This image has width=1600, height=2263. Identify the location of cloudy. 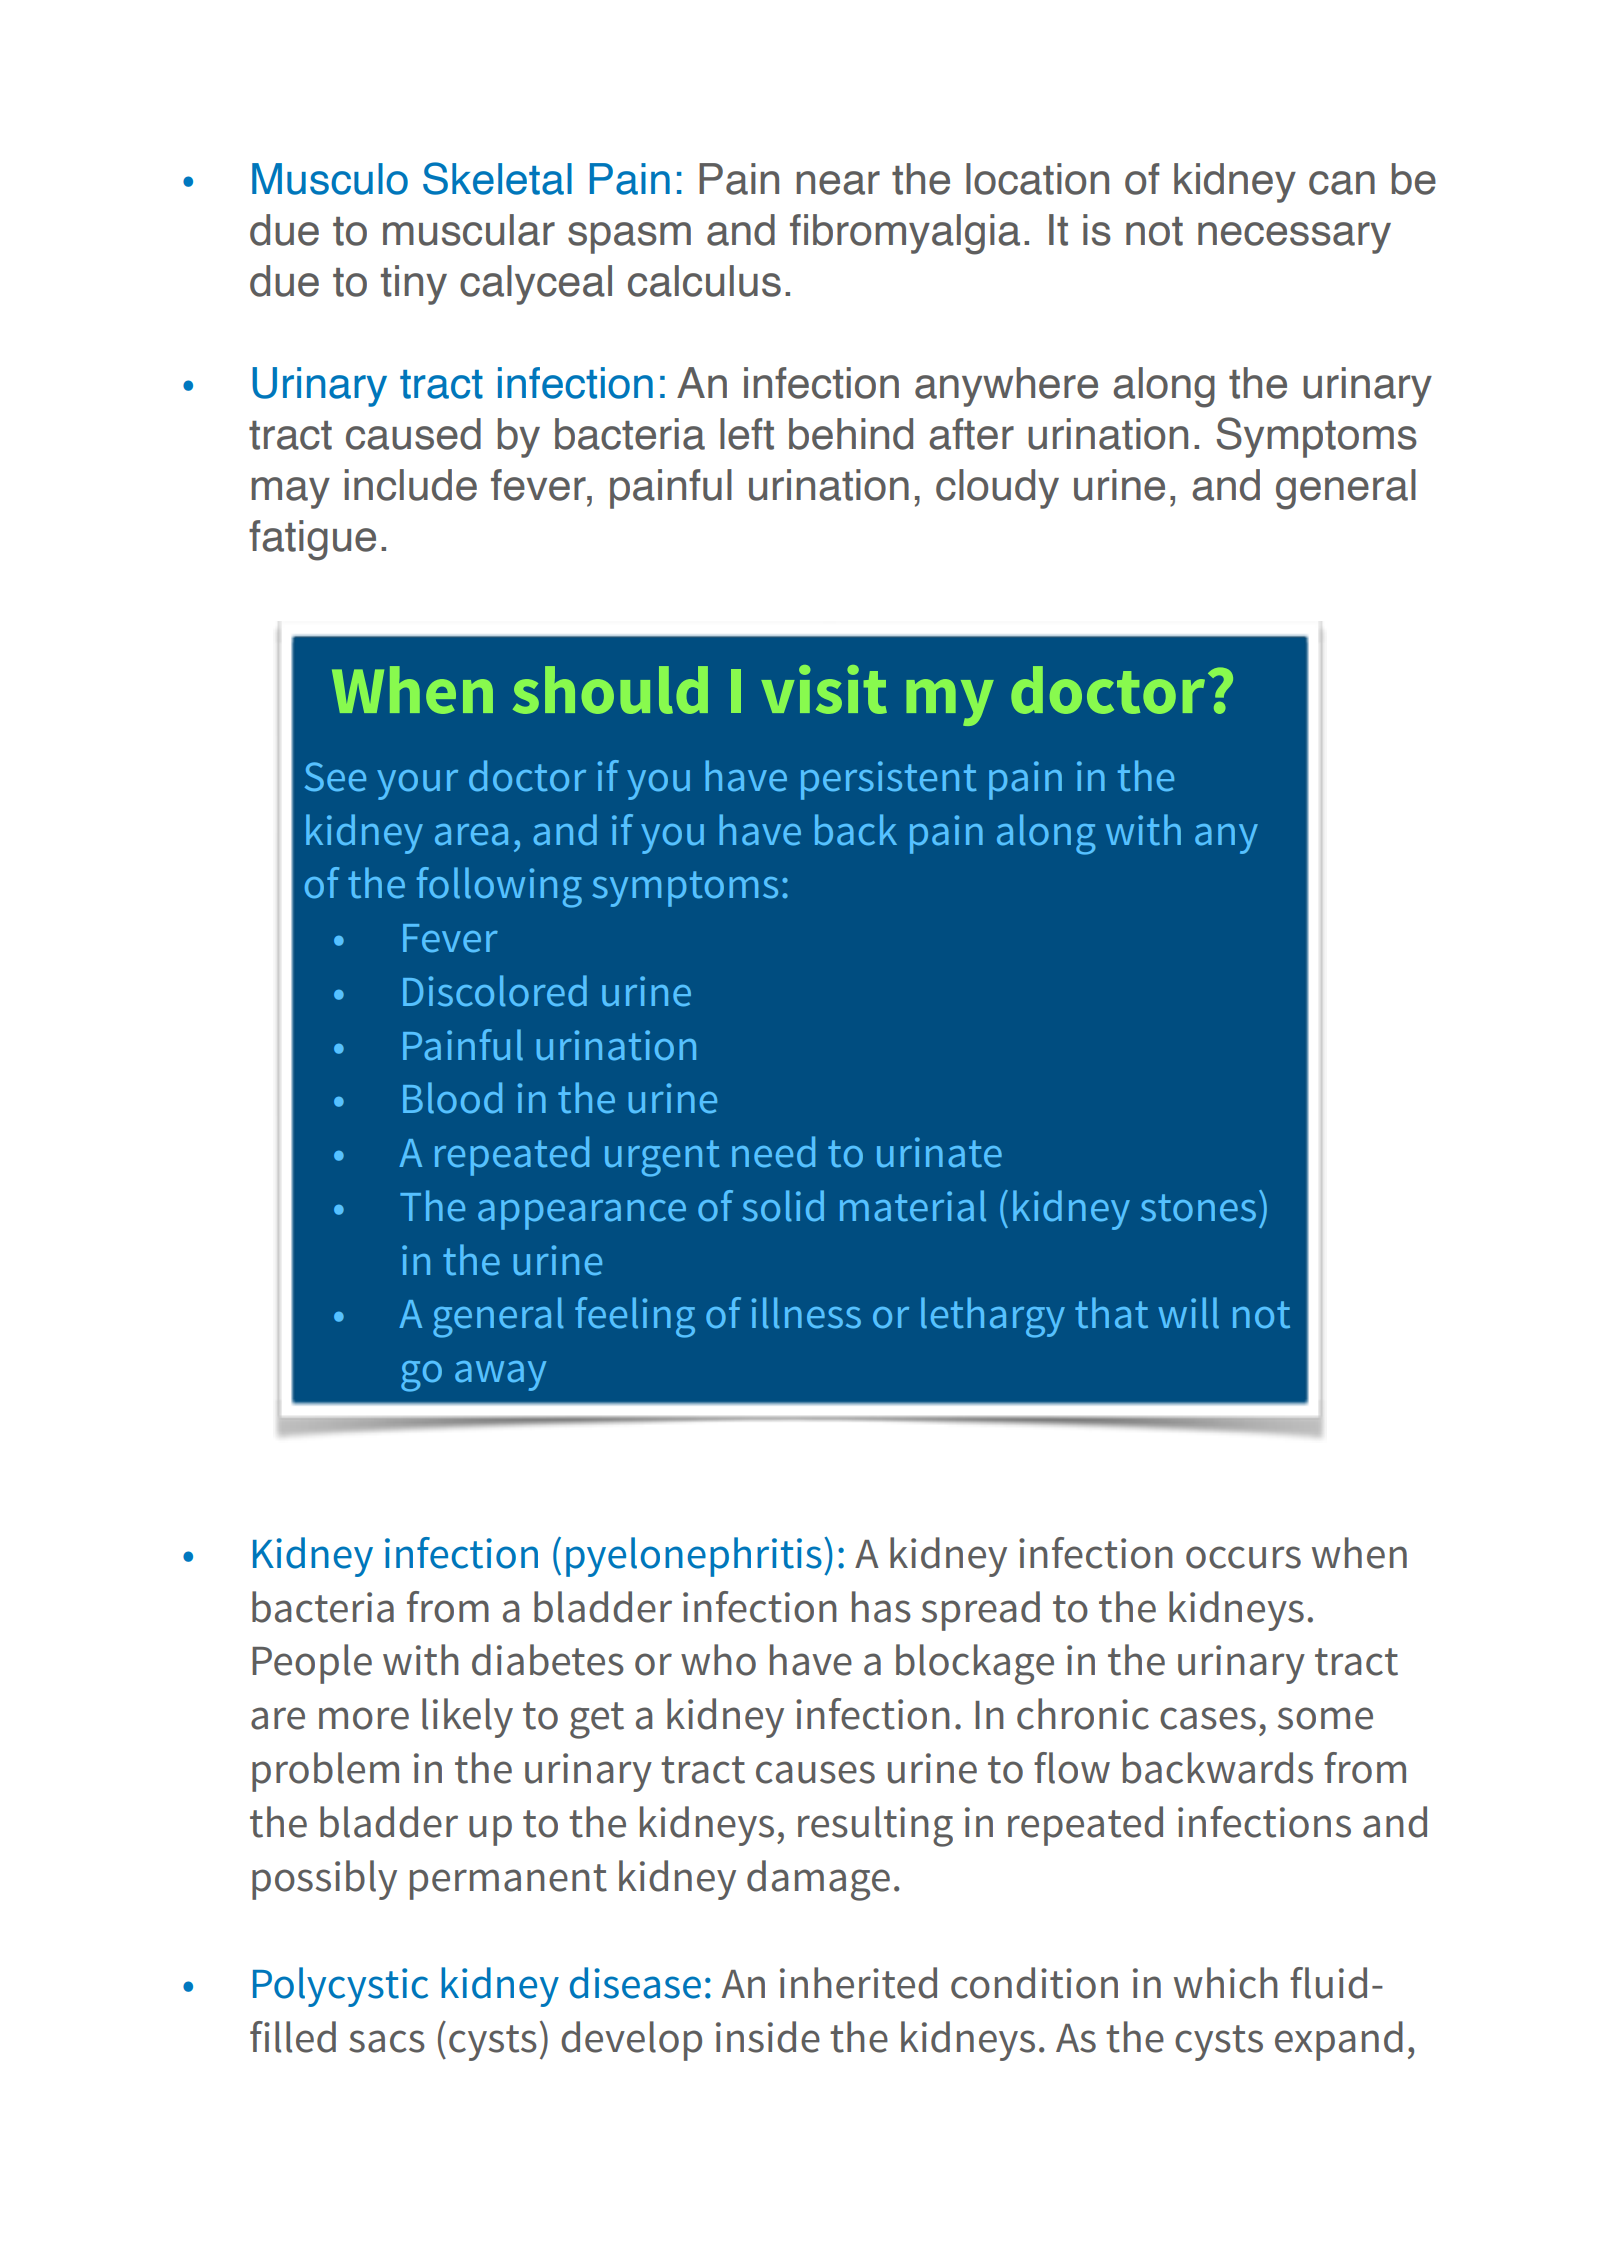
(997, 489).
